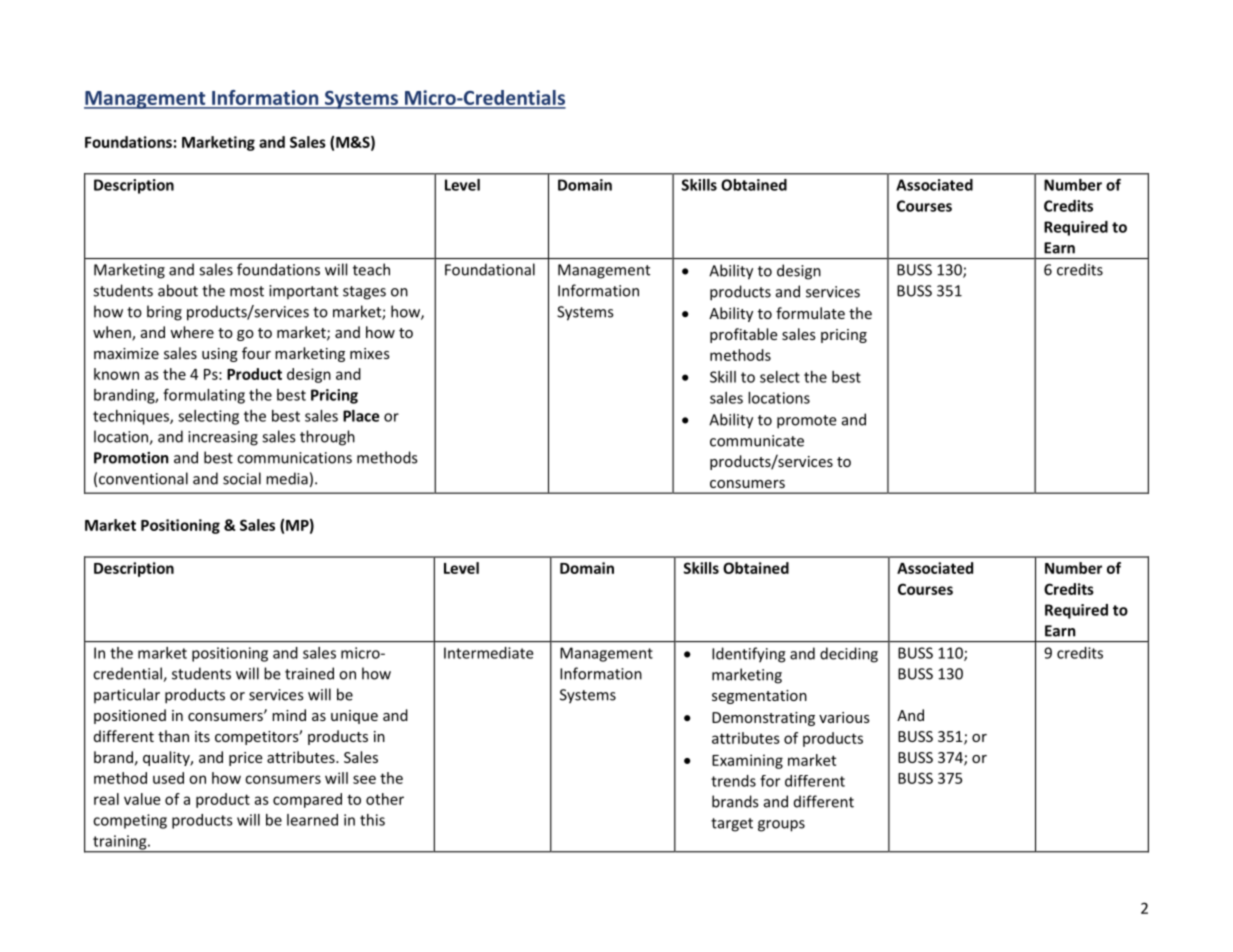 This screenshot has width=1233, height=952. I want to click on formulate, so click(810, 313).
